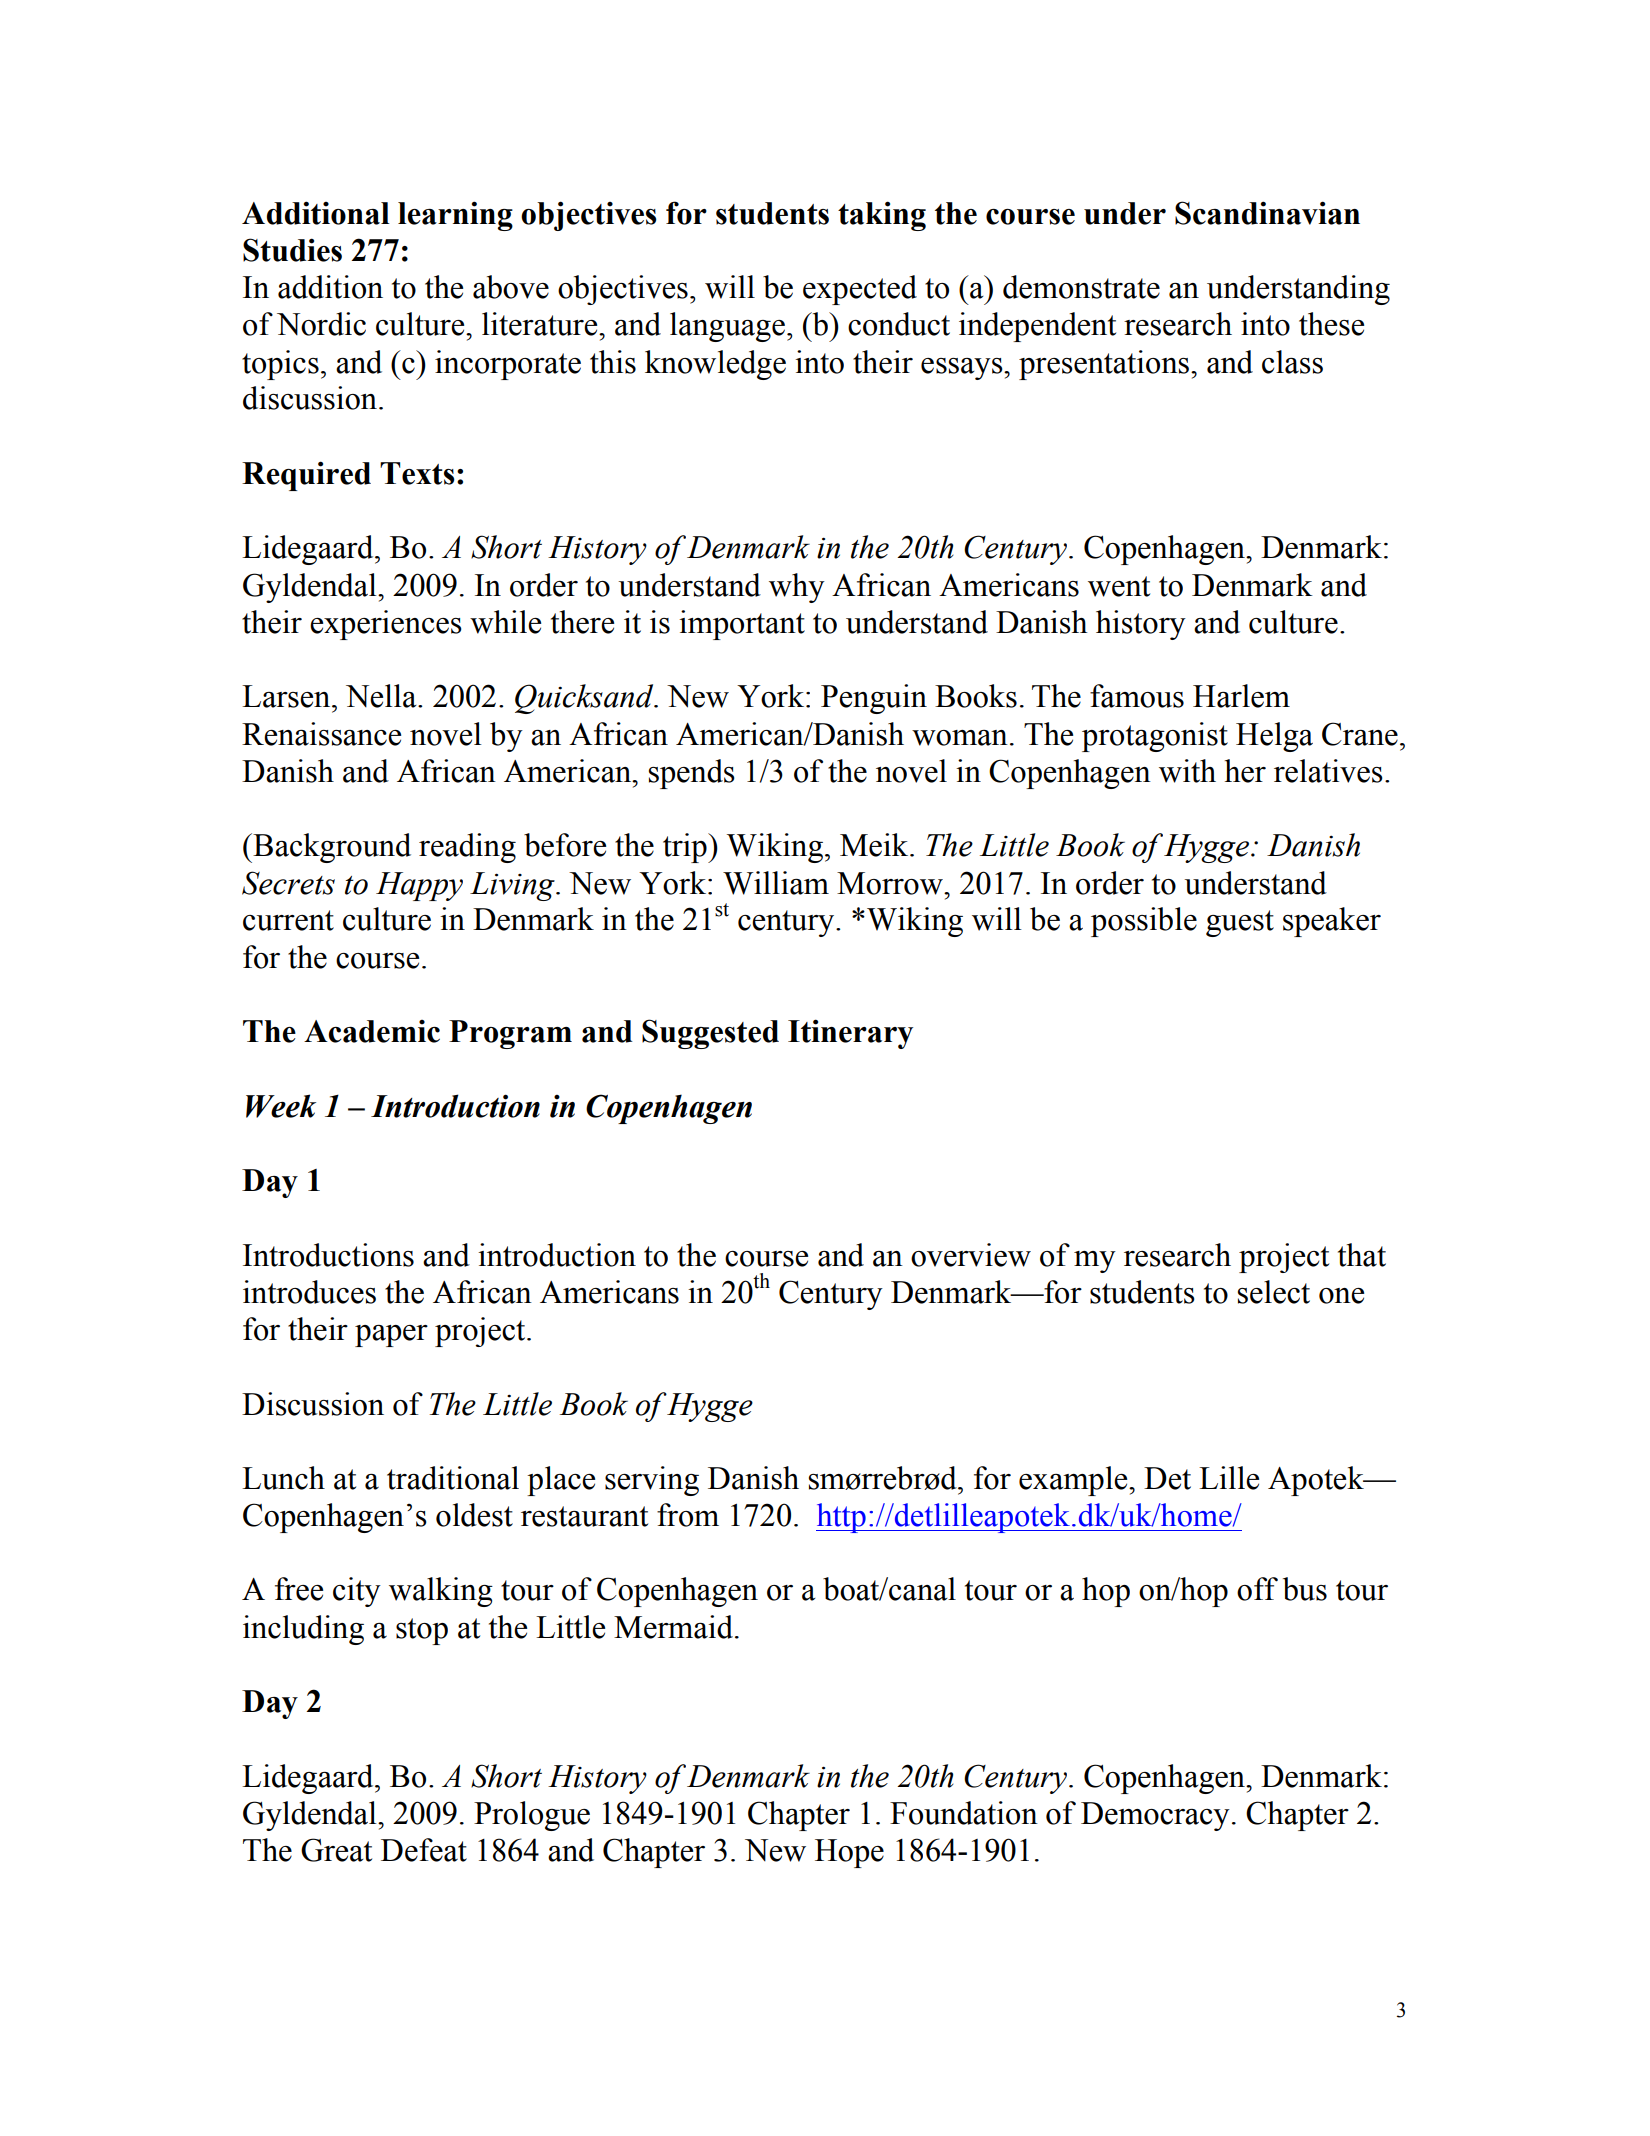  Describe the element at coordinates (860, 290) in the screenshot. I see `expected` at that location.
